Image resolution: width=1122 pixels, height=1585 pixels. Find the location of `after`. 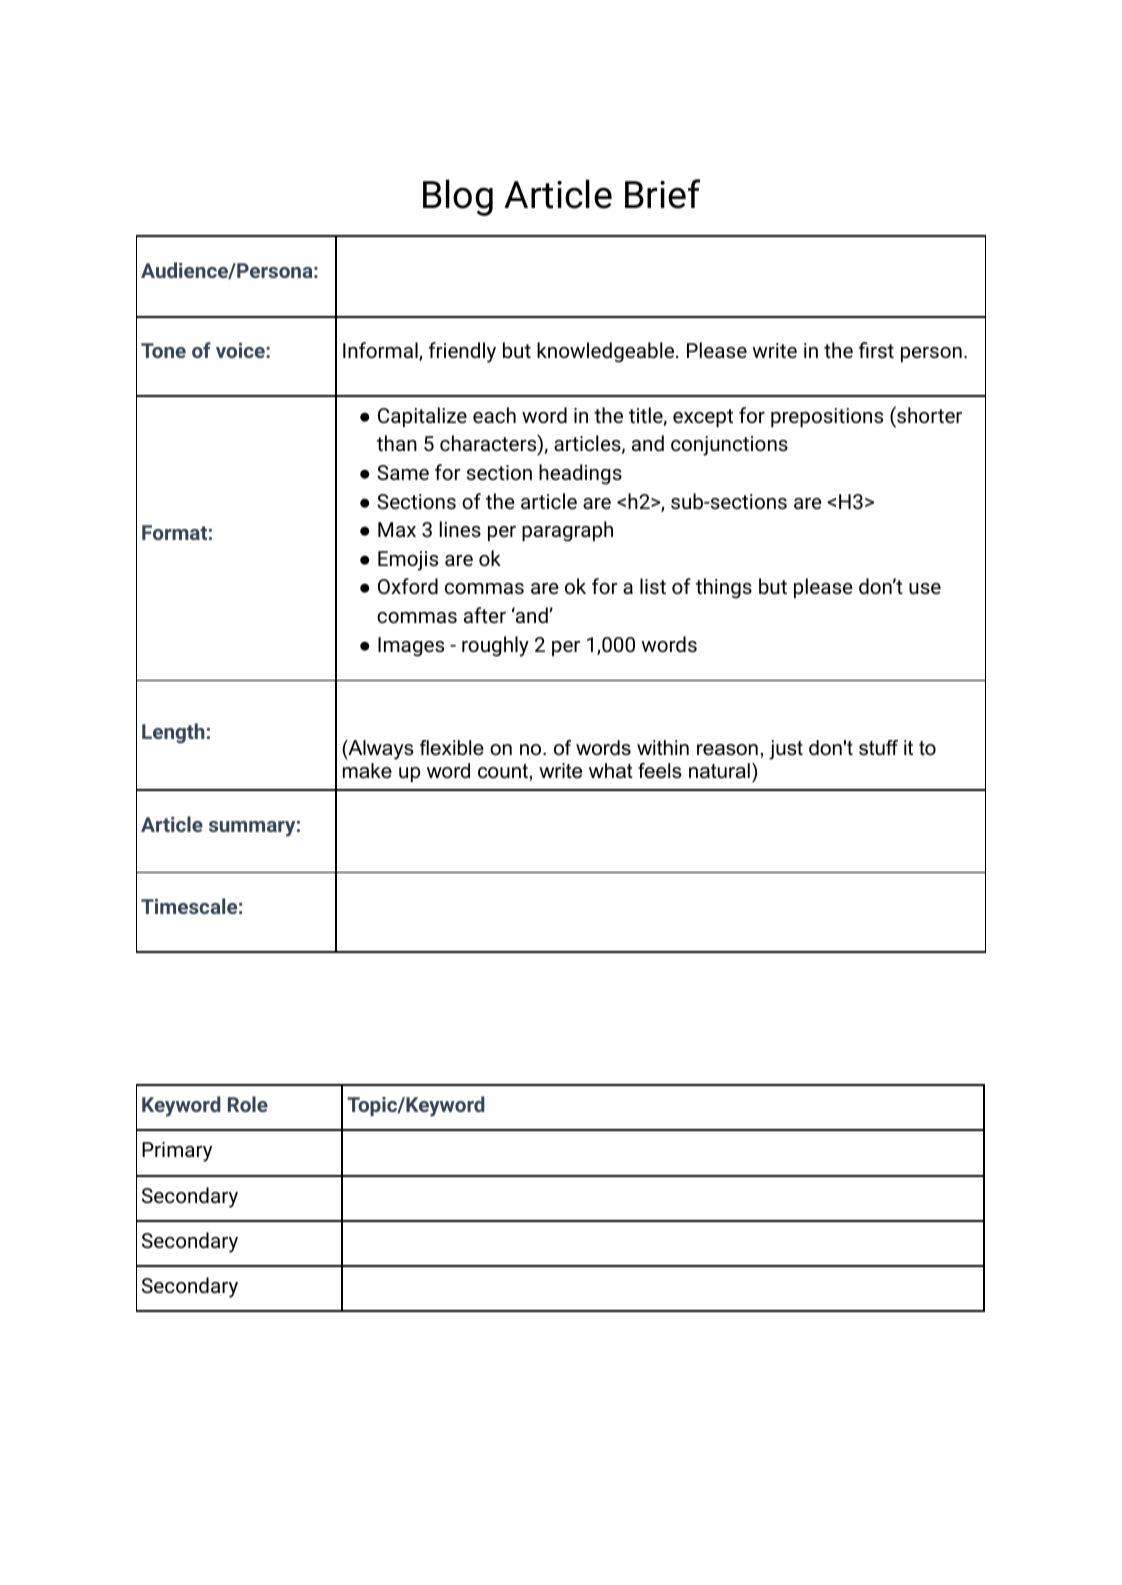

after is located at coordinates (485, 615).
